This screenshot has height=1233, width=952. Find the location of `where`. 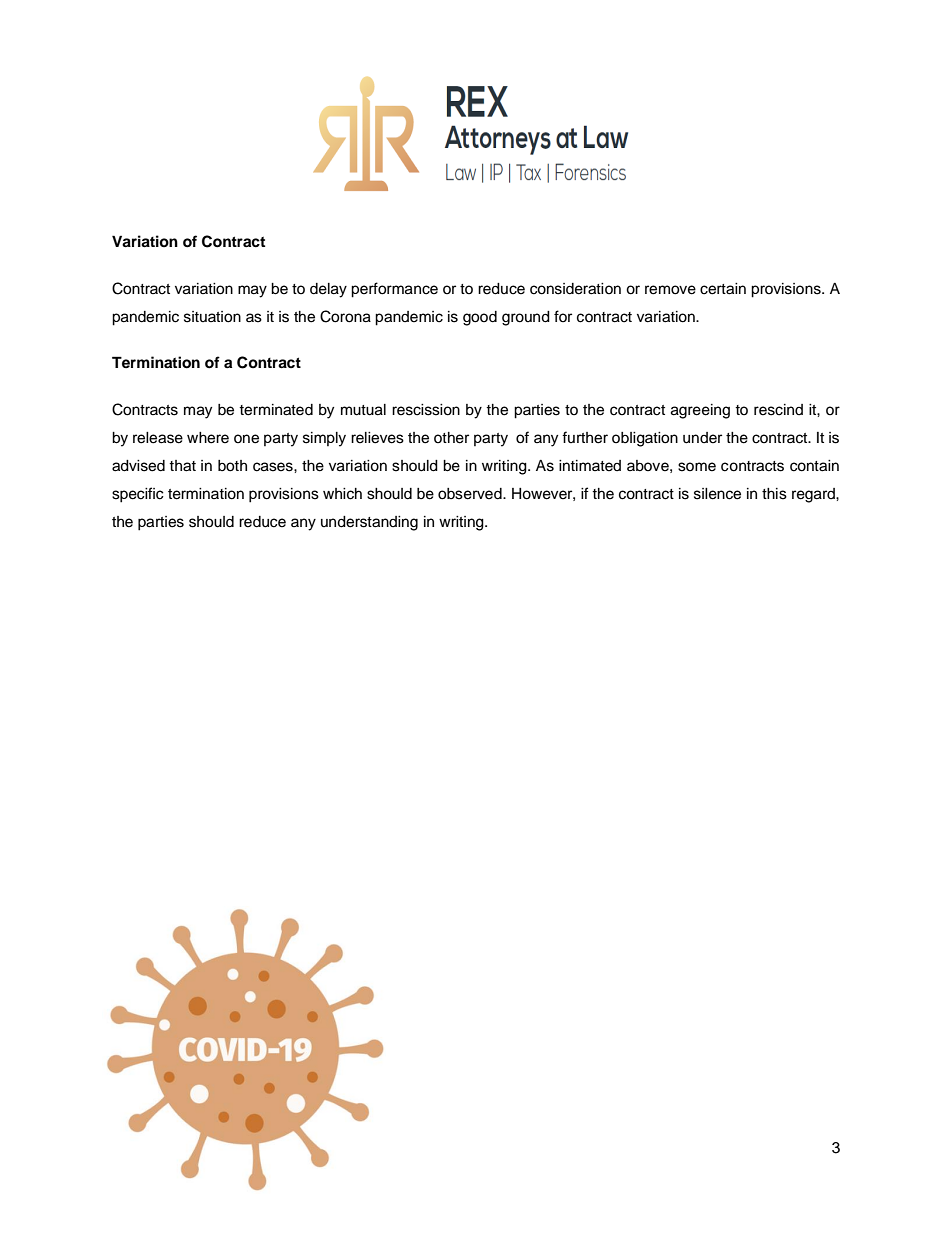

where is located at coordinates (208, 438).
